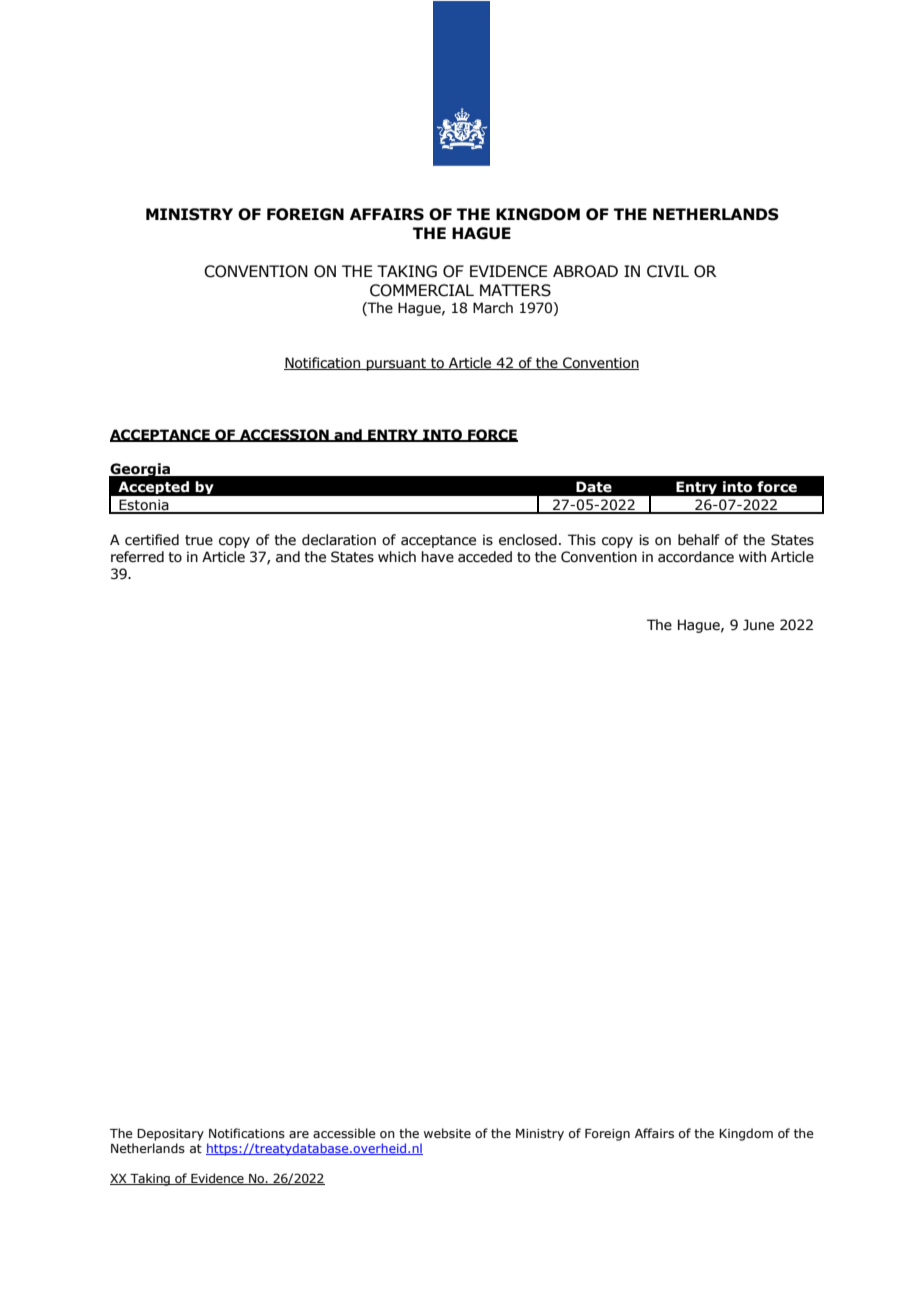 The width and height of the document is (924, 1308). I want to click on COMMERCIAL, so click(422, 290).
